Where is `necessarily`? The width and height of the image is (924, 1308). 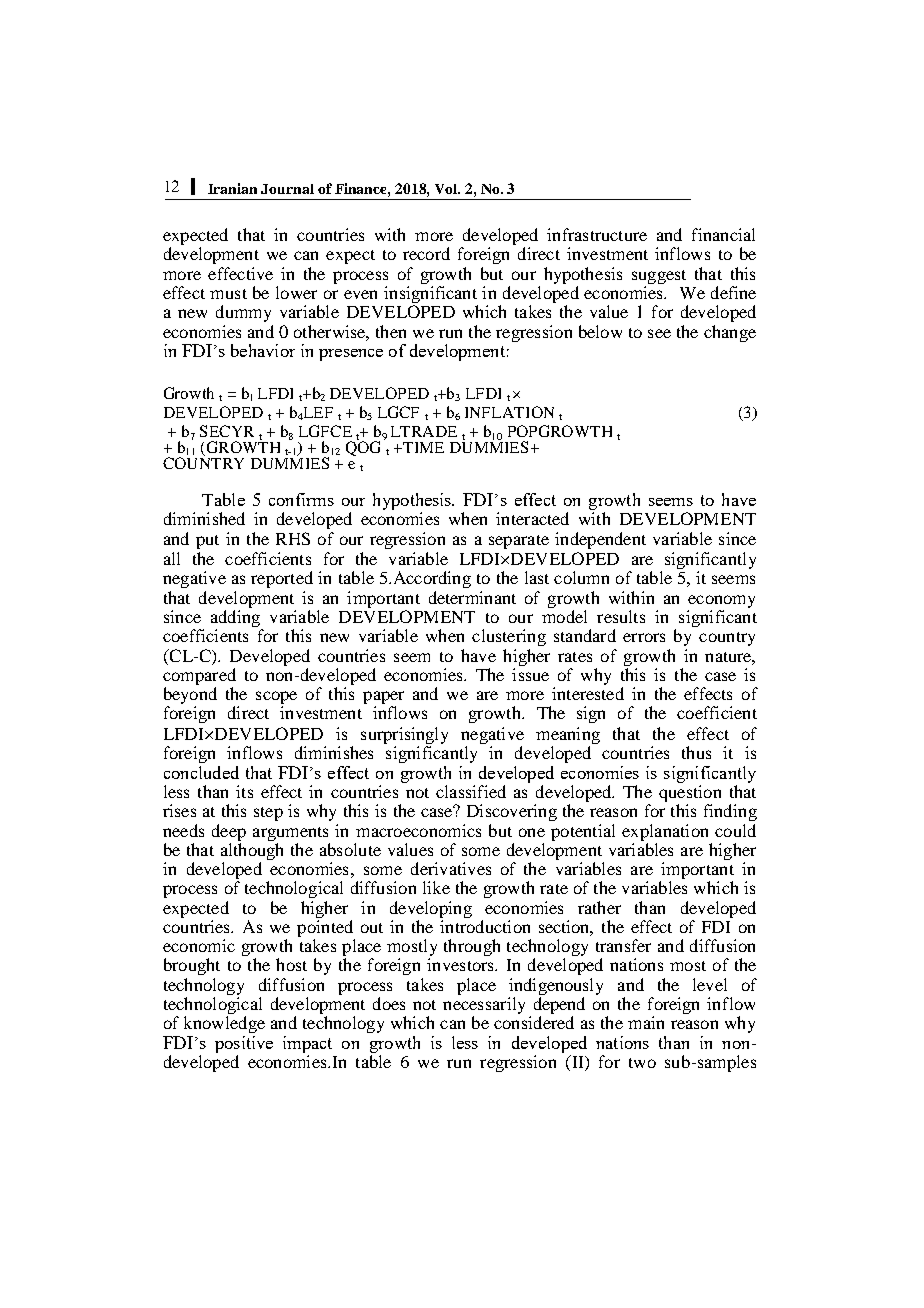 necessarily is located at coordinates (484, 1007).
